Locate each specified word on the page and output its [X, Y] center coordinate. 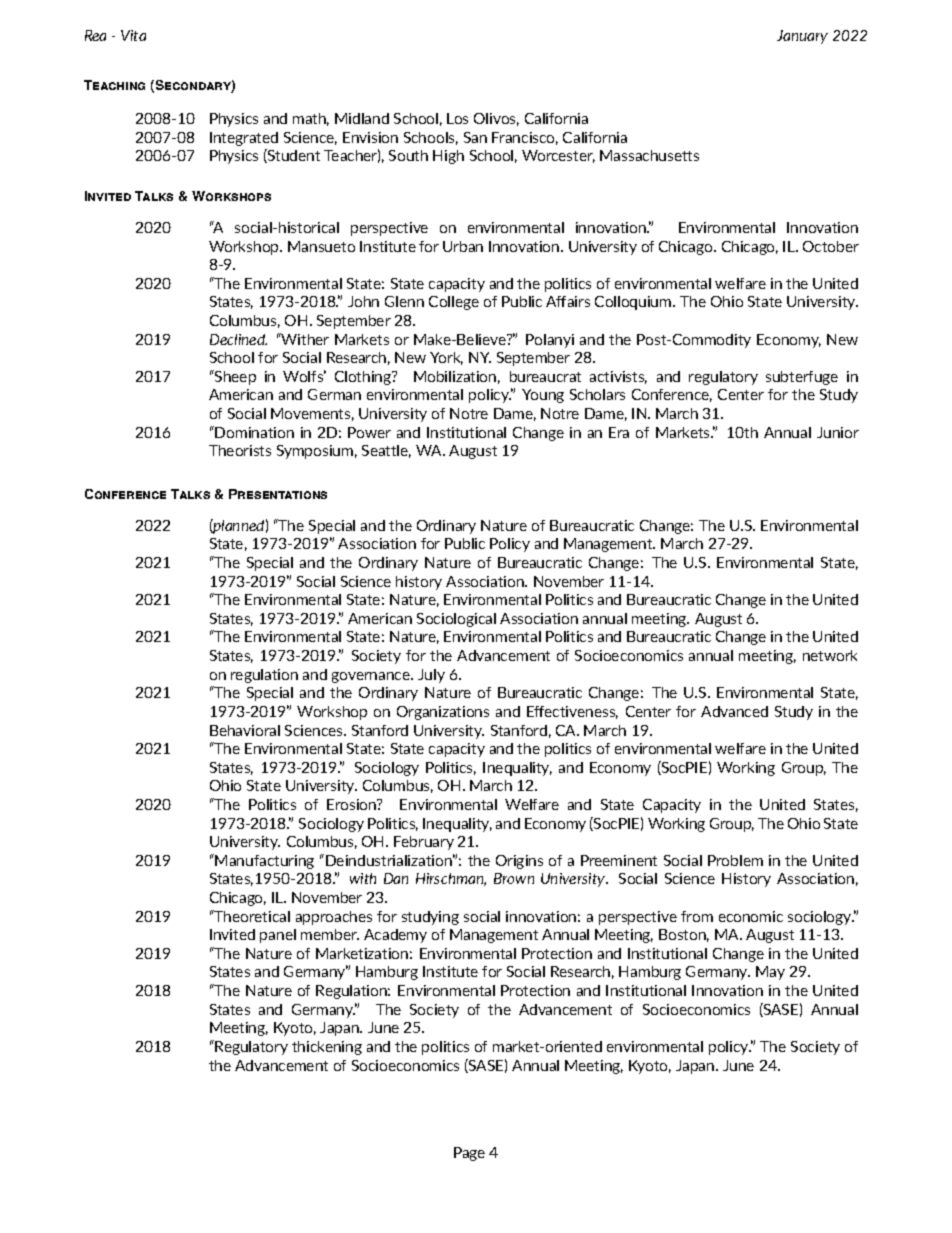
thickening [327, 1048]
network [830, 655]
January [802, 37]
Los [457, 118]
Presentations [278, 494]
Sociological [456, 620]
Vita [133, 35]
